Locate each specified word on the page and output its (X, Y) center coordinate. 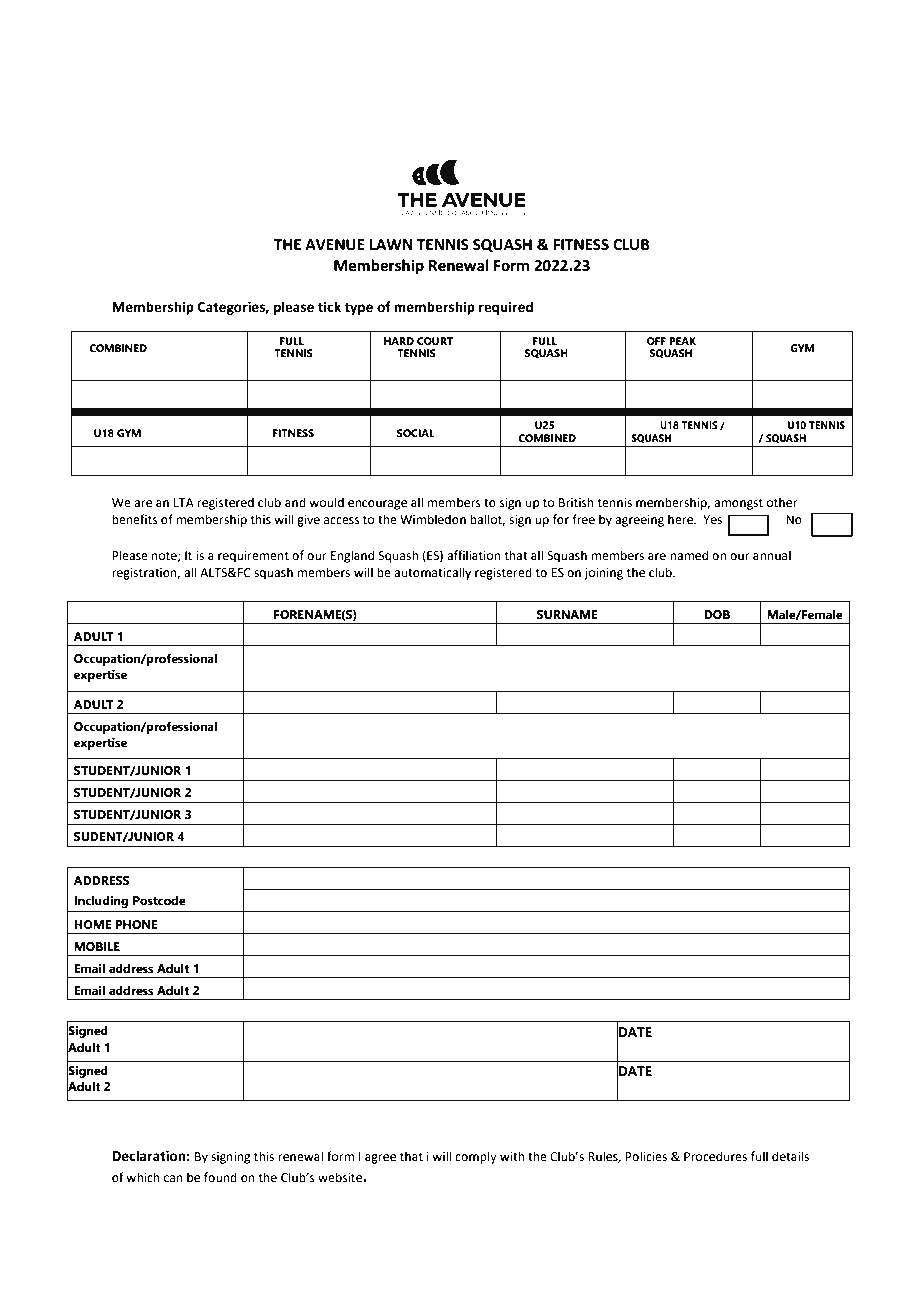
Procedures (715, 1156)
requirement (253, 557)
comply (476, 1157)
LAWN (391, 244)
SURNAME (567, 614)
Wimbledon (433, 519)
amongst (738, 504)
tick (329, 307)
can (173, 1179)
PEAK (682, 341)
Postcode (159, 901)
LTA (184, 502)
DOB (717, 614)
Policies (646, 1156)
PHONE (136, 924)
